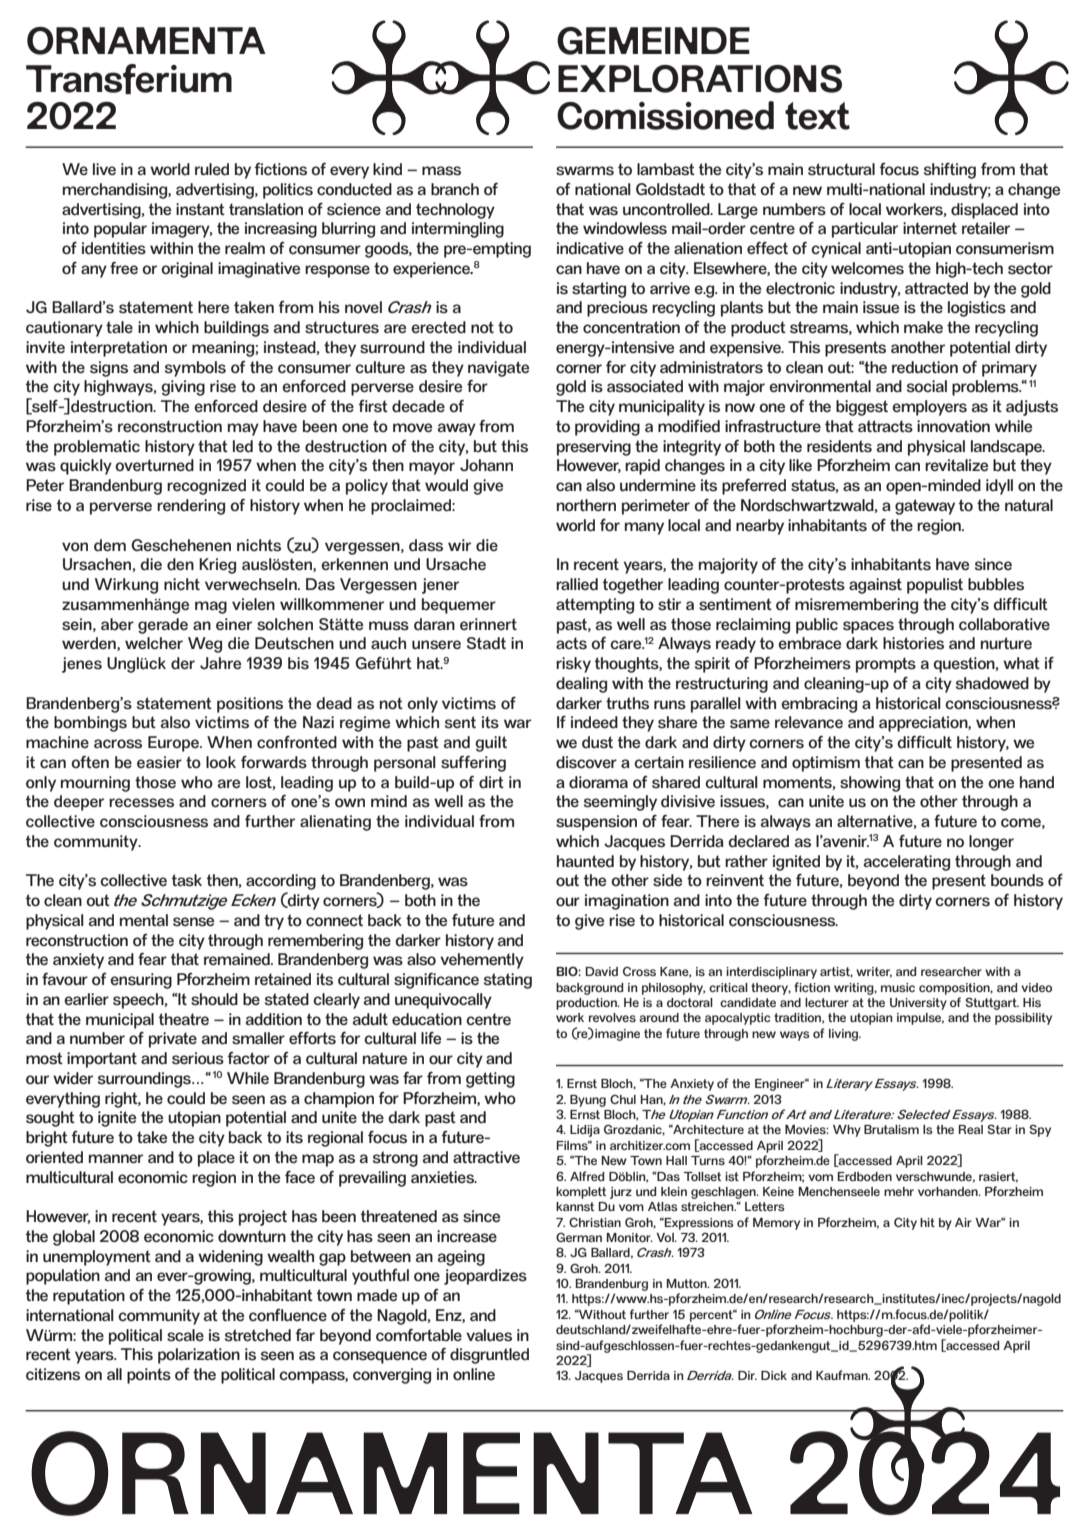 The width and height of the screenshot is (1089, 1540). I want to click on indeed, so click(594, 722).
